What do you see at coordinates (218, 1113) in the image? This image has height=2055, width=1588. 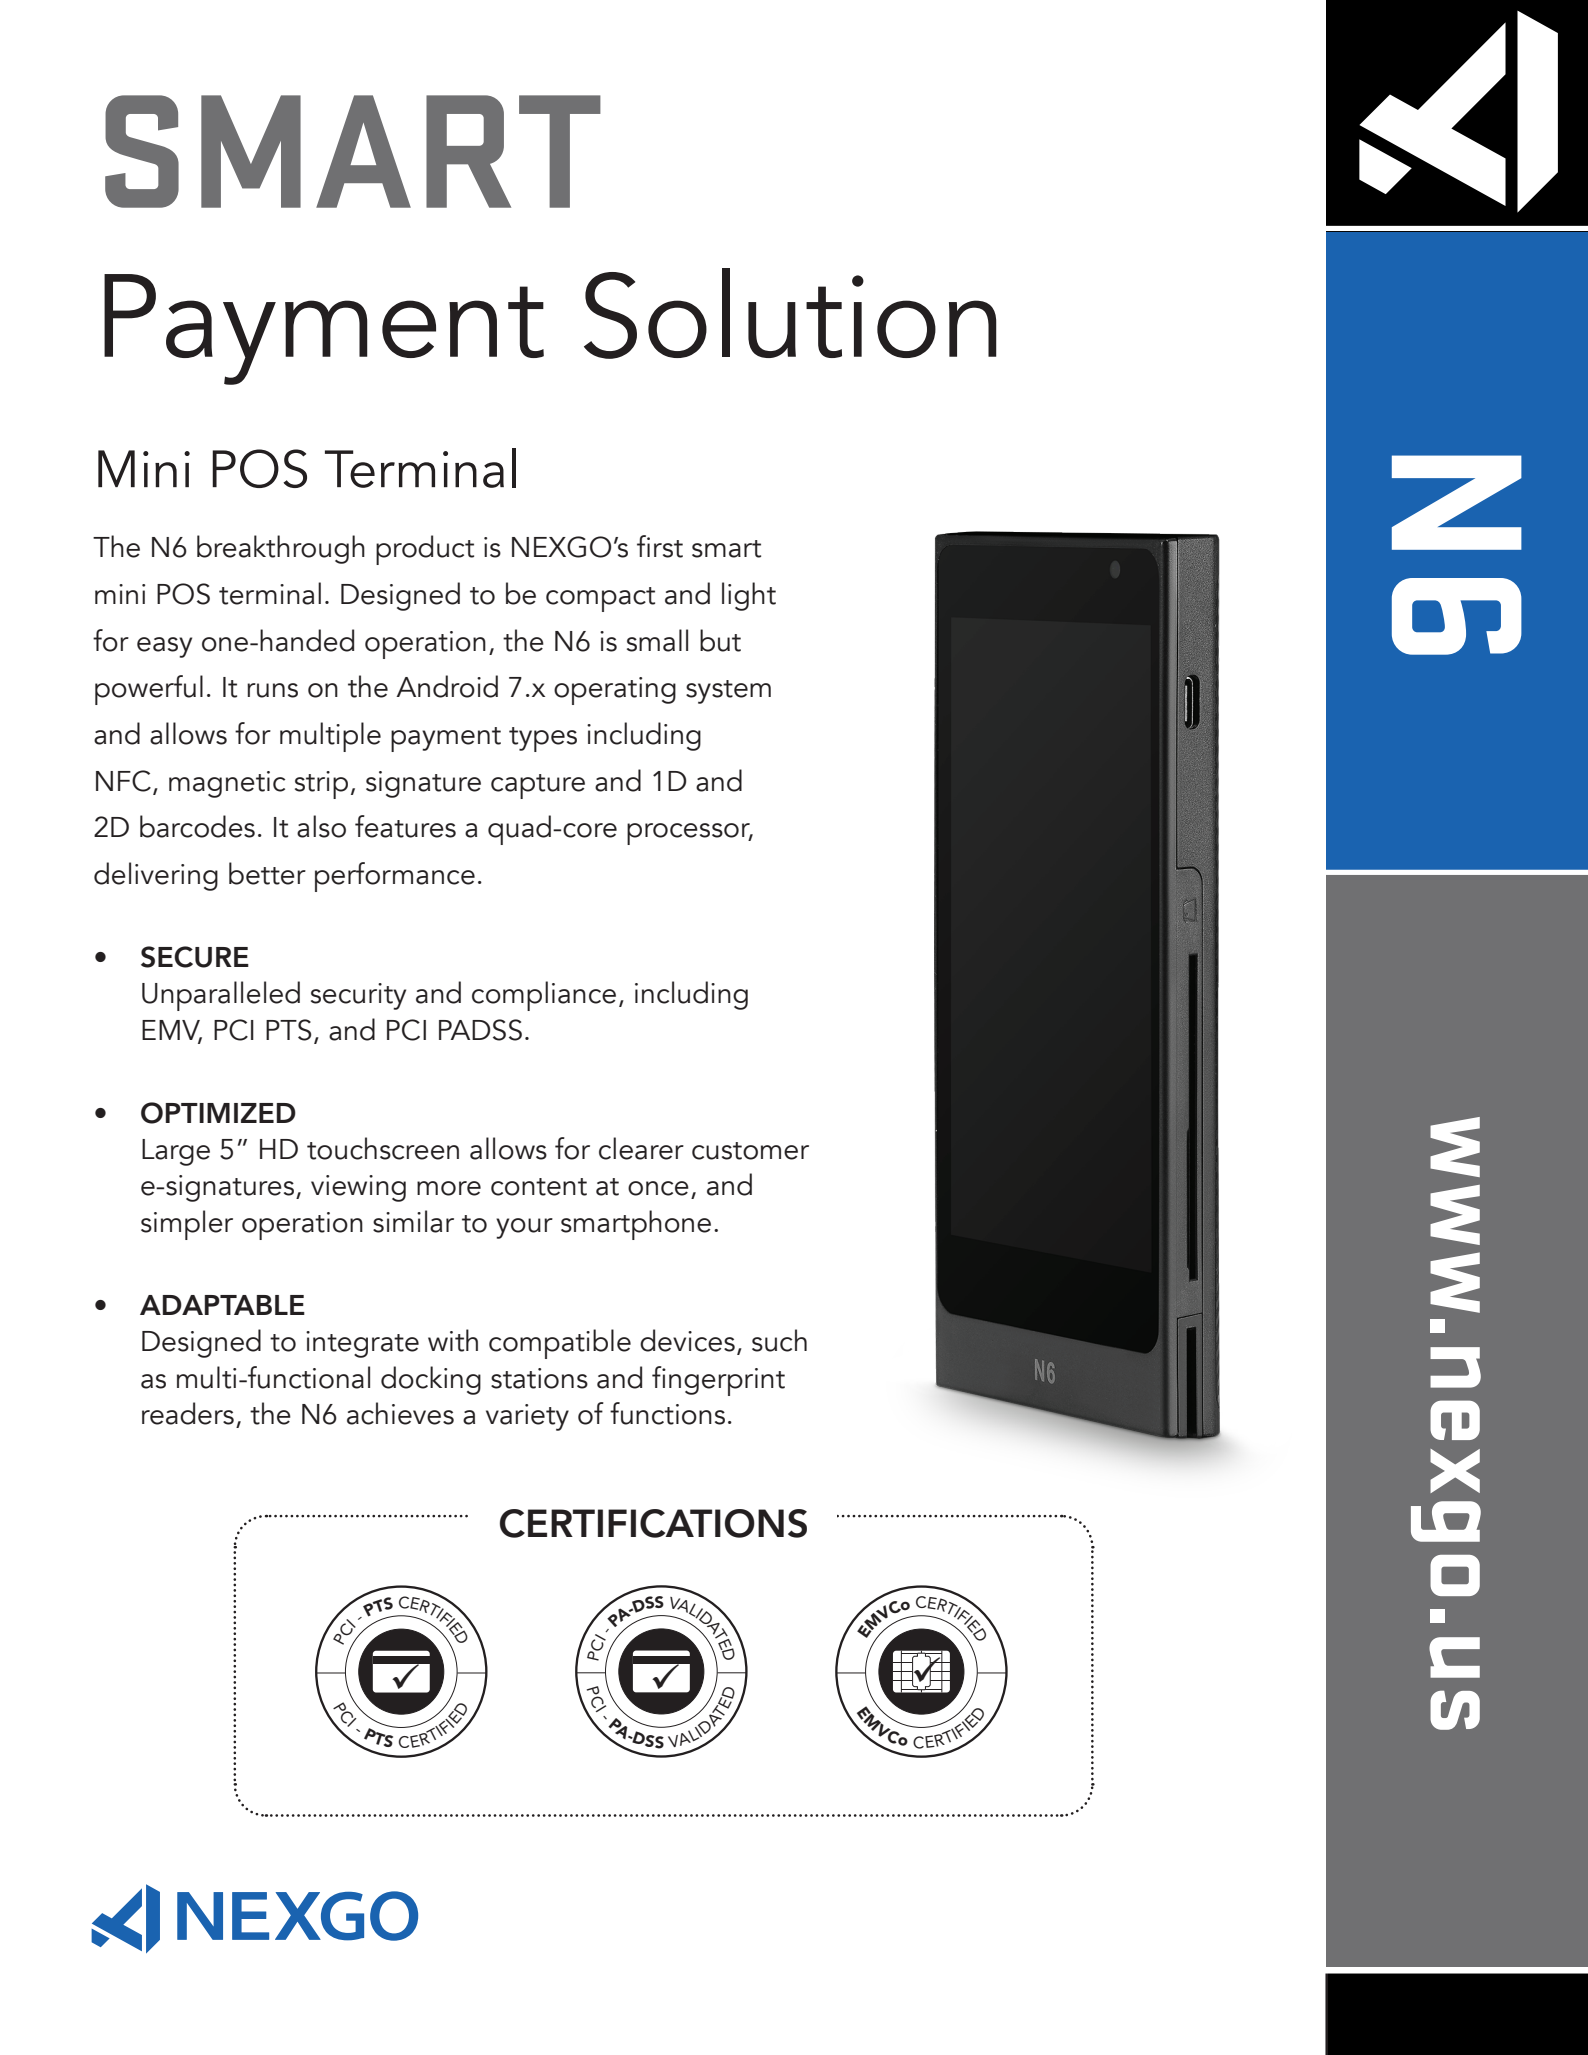 I see `OPTIMIZED` at bounding box center [218, 1113].
